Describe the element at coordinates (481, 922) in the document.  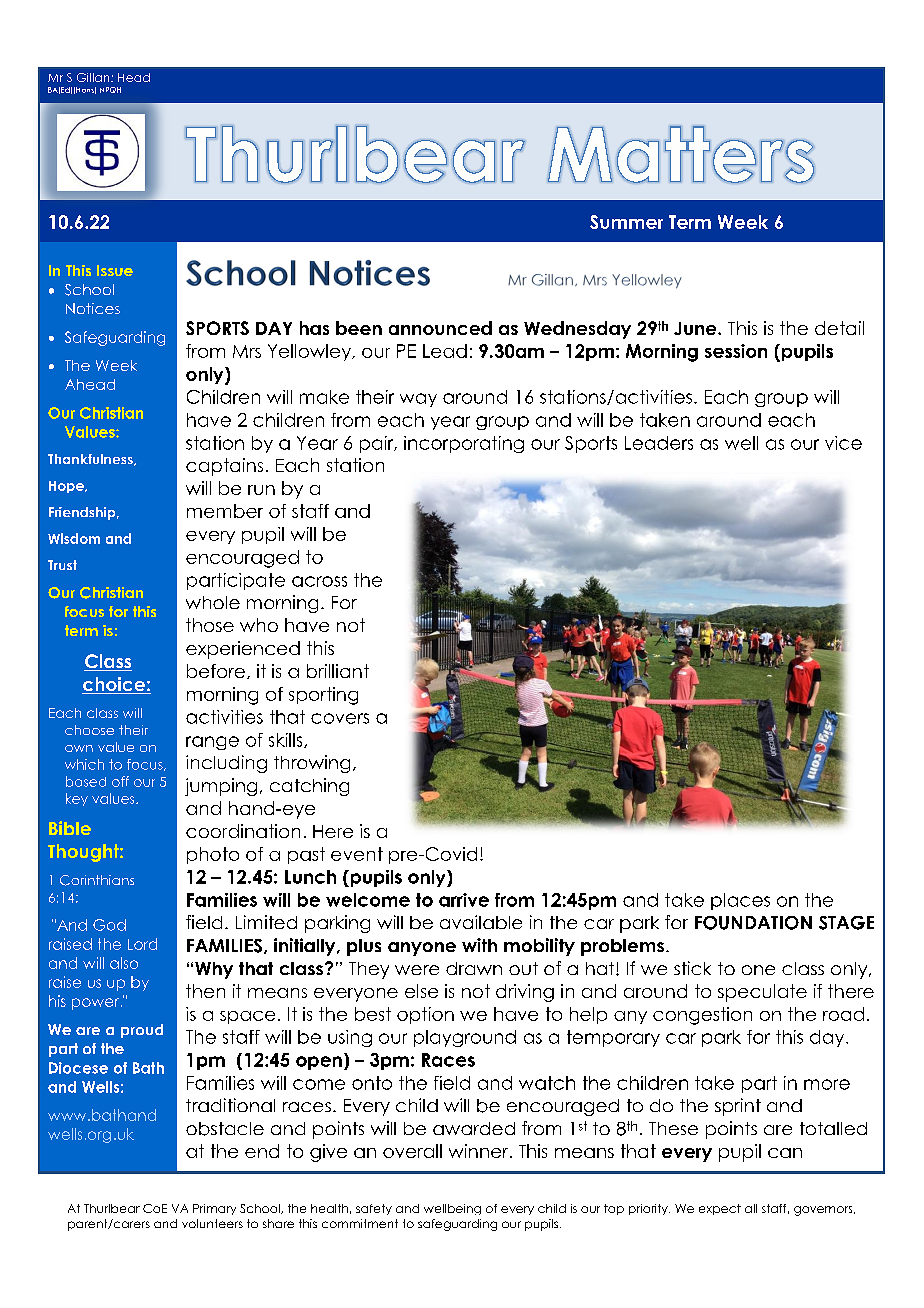
I see `available` at that location.
